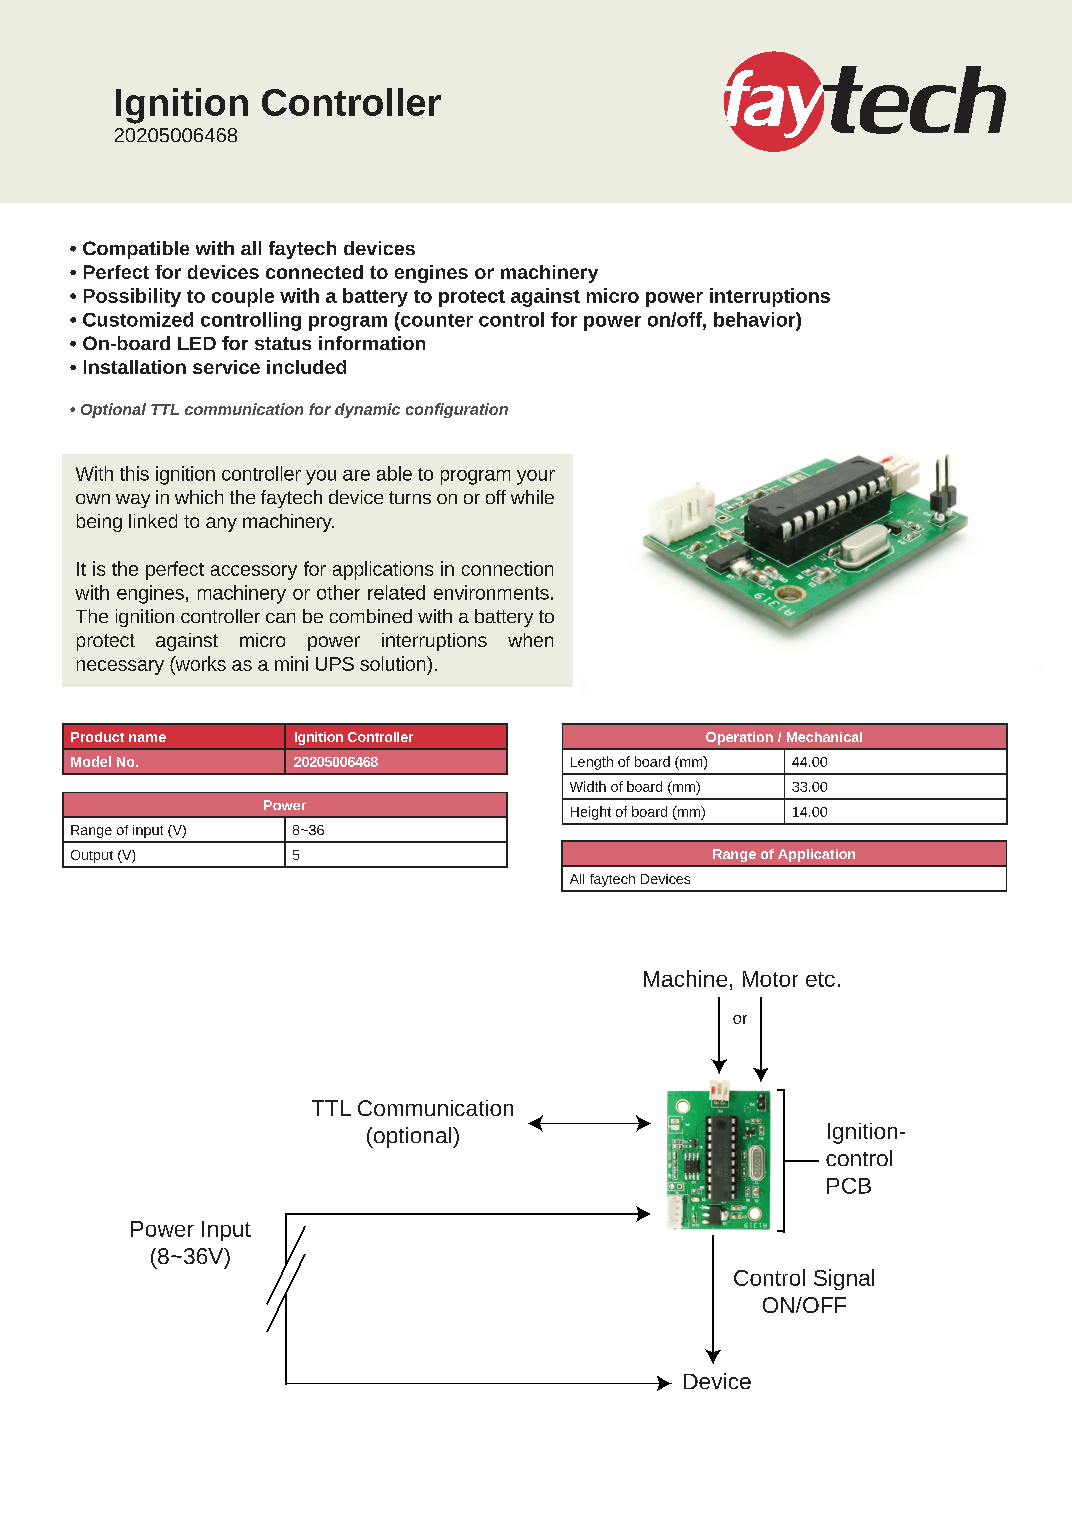 The image size is (1072, 1516). Describe the element at coordinates (436, 319) in the document. I see `counter` at that location.
